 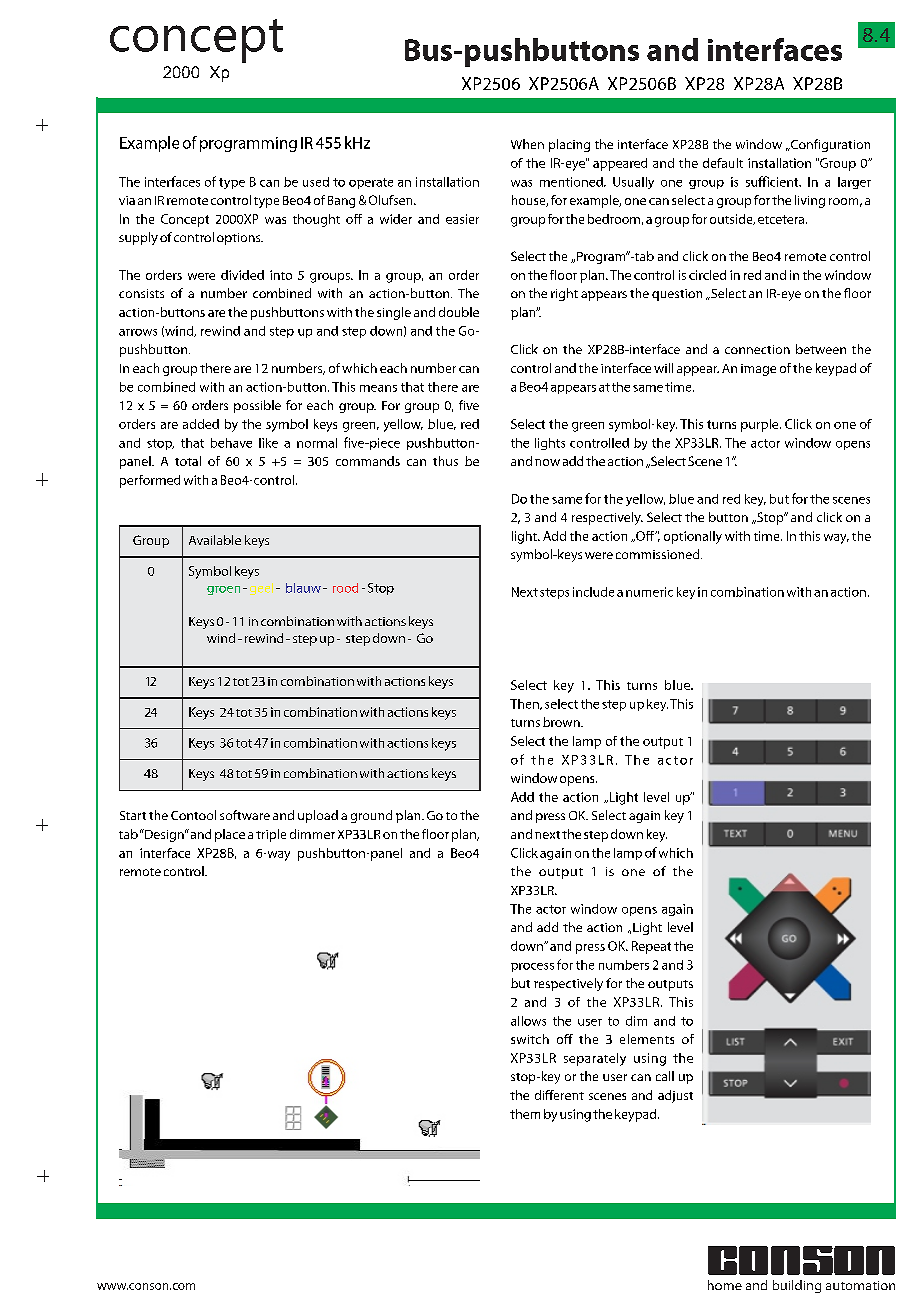 I want to click on building, so click(x=797, y=1286).
